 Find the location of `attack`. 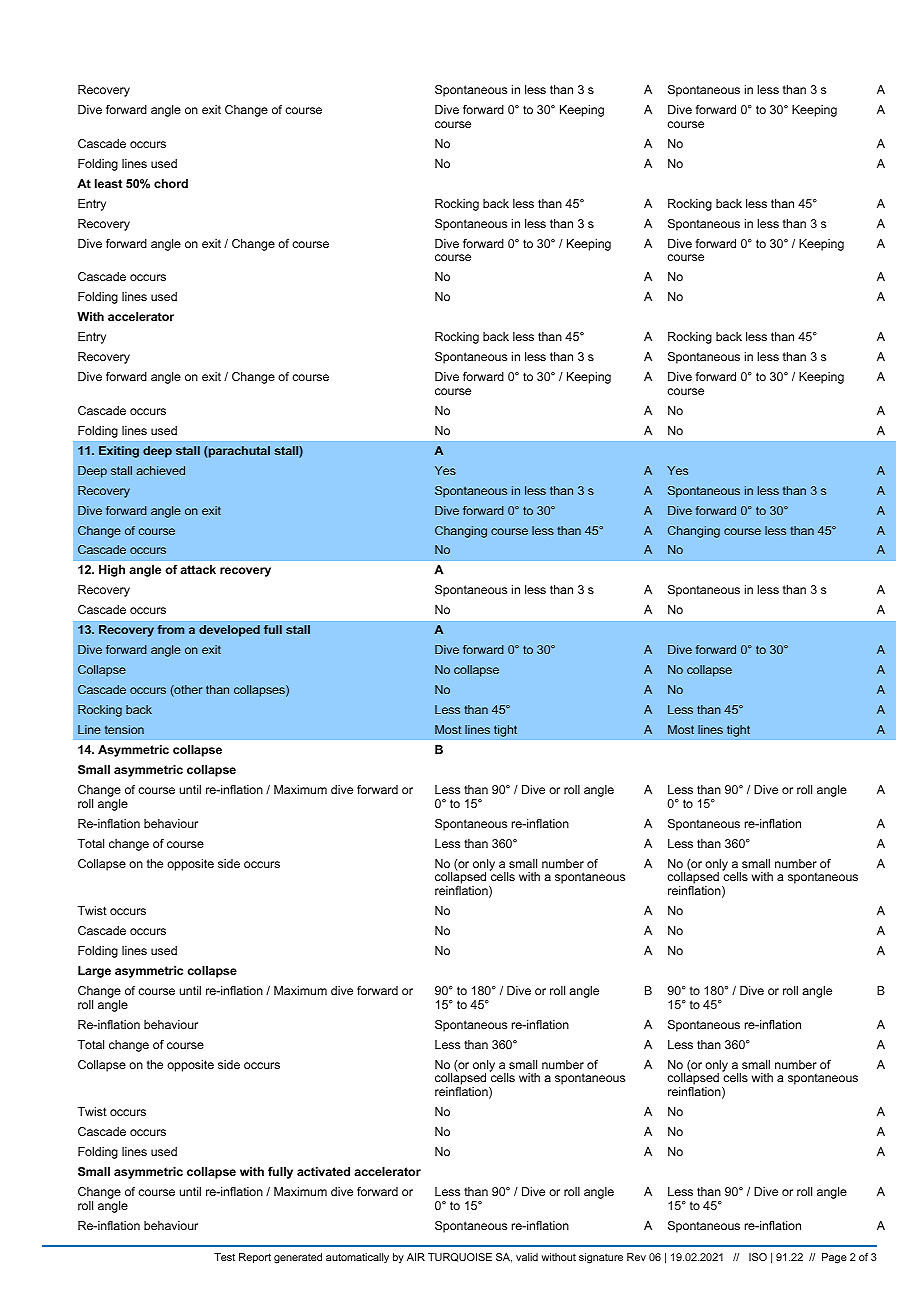

attack is located at coordinates (198, 569).
